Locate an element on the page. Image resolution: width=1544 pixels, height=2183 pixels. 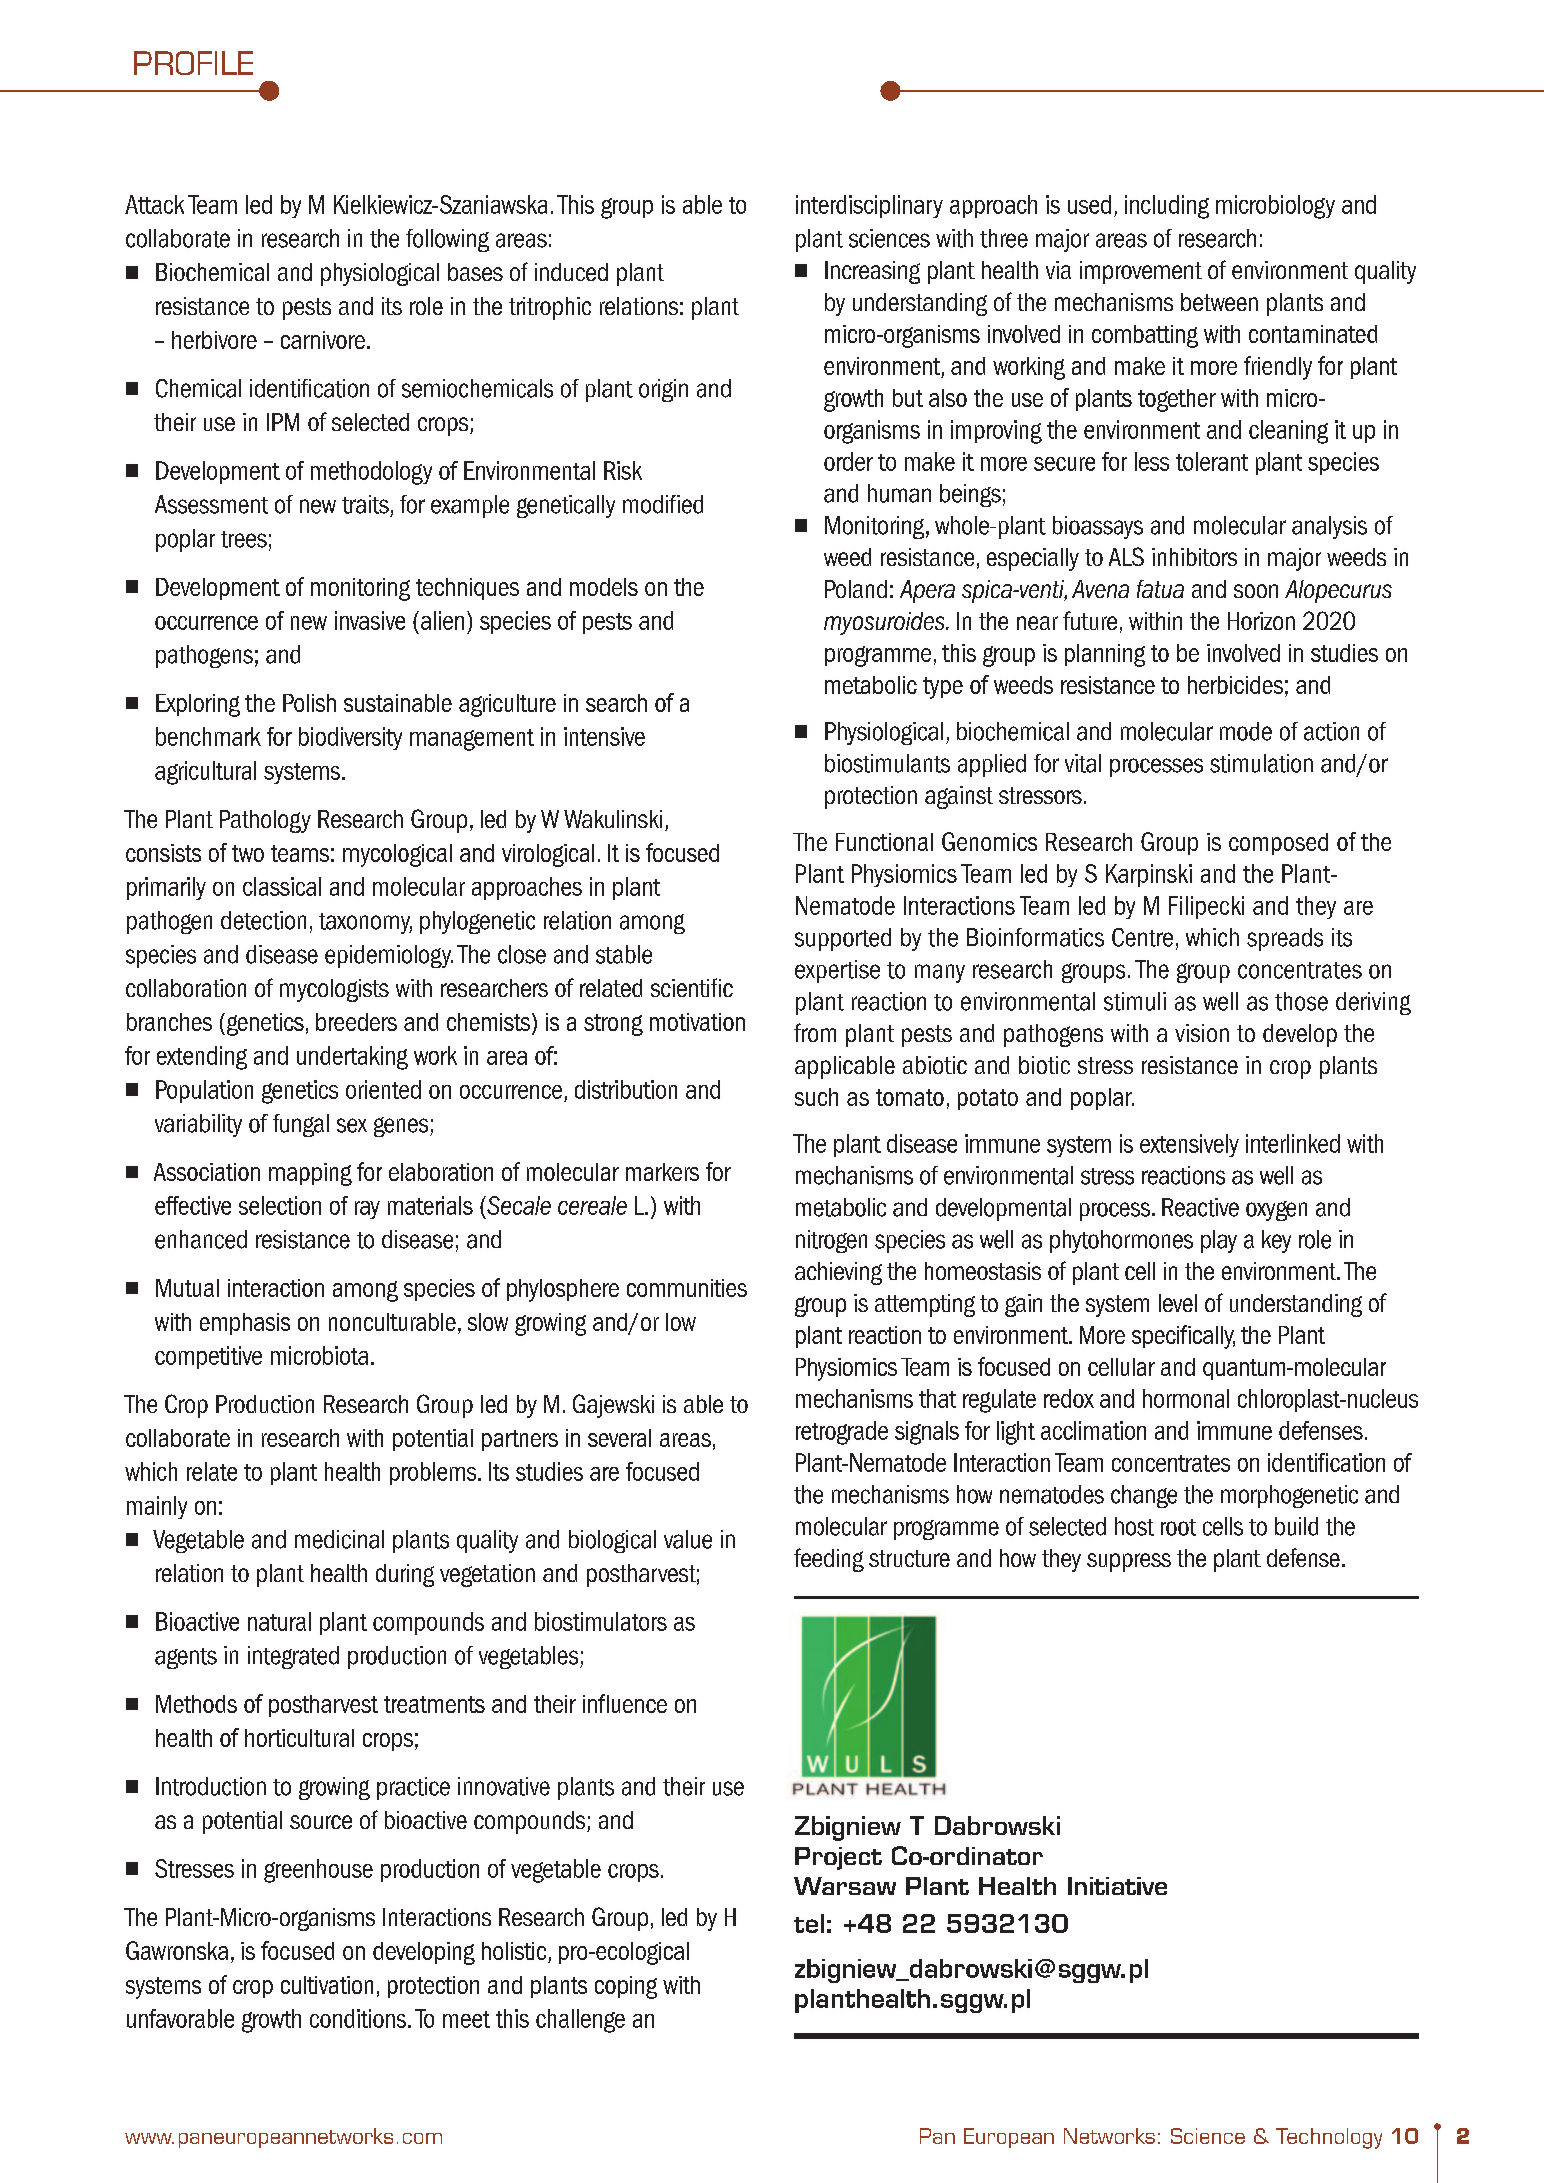
PROFILE is located at coordinates (193, 63).
